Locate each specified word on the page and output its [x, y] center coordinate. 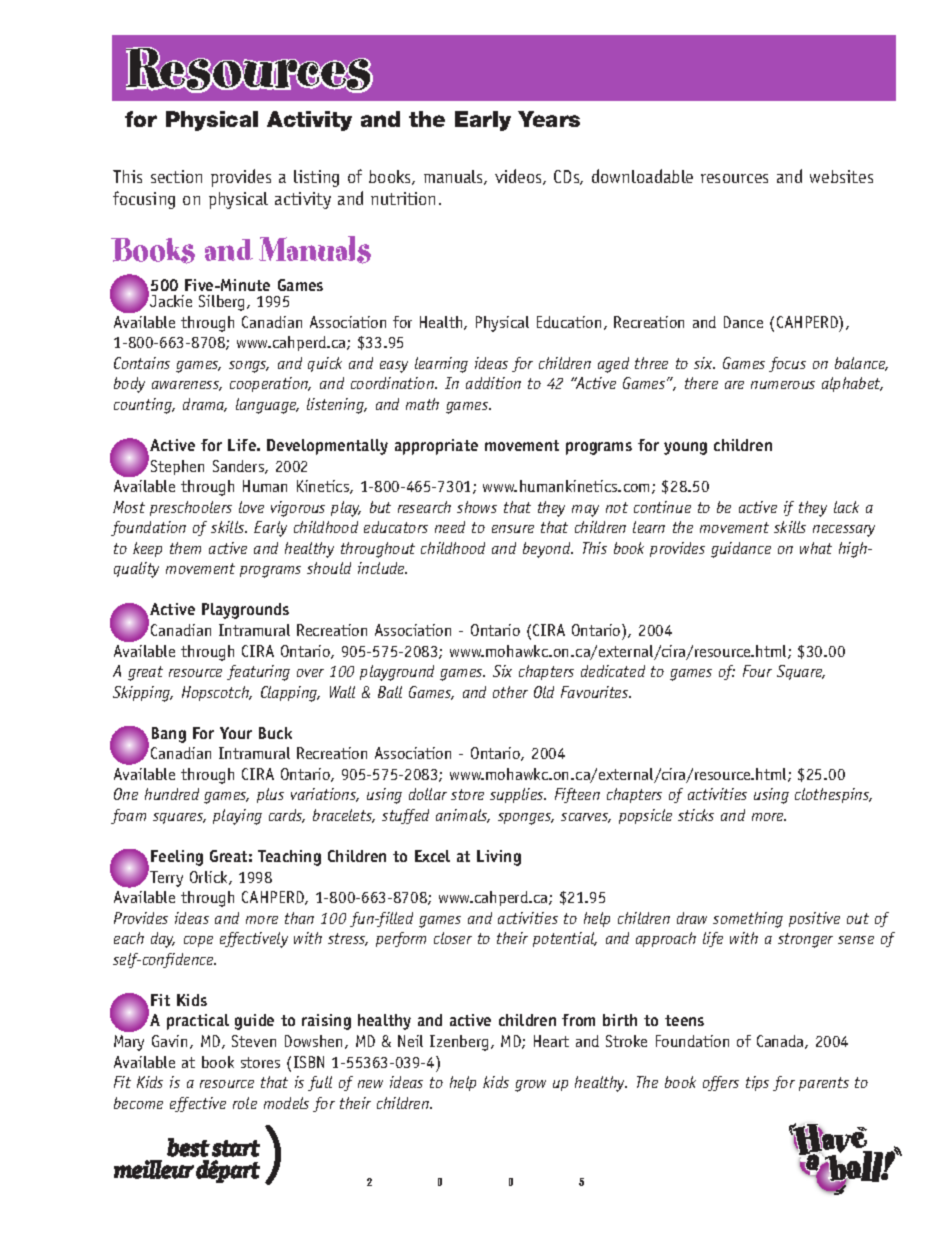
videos [519, 177]
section [176, 176]
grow [530, 1086]
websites [841, 176]
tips [757, 1083]
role [245, 1103]
